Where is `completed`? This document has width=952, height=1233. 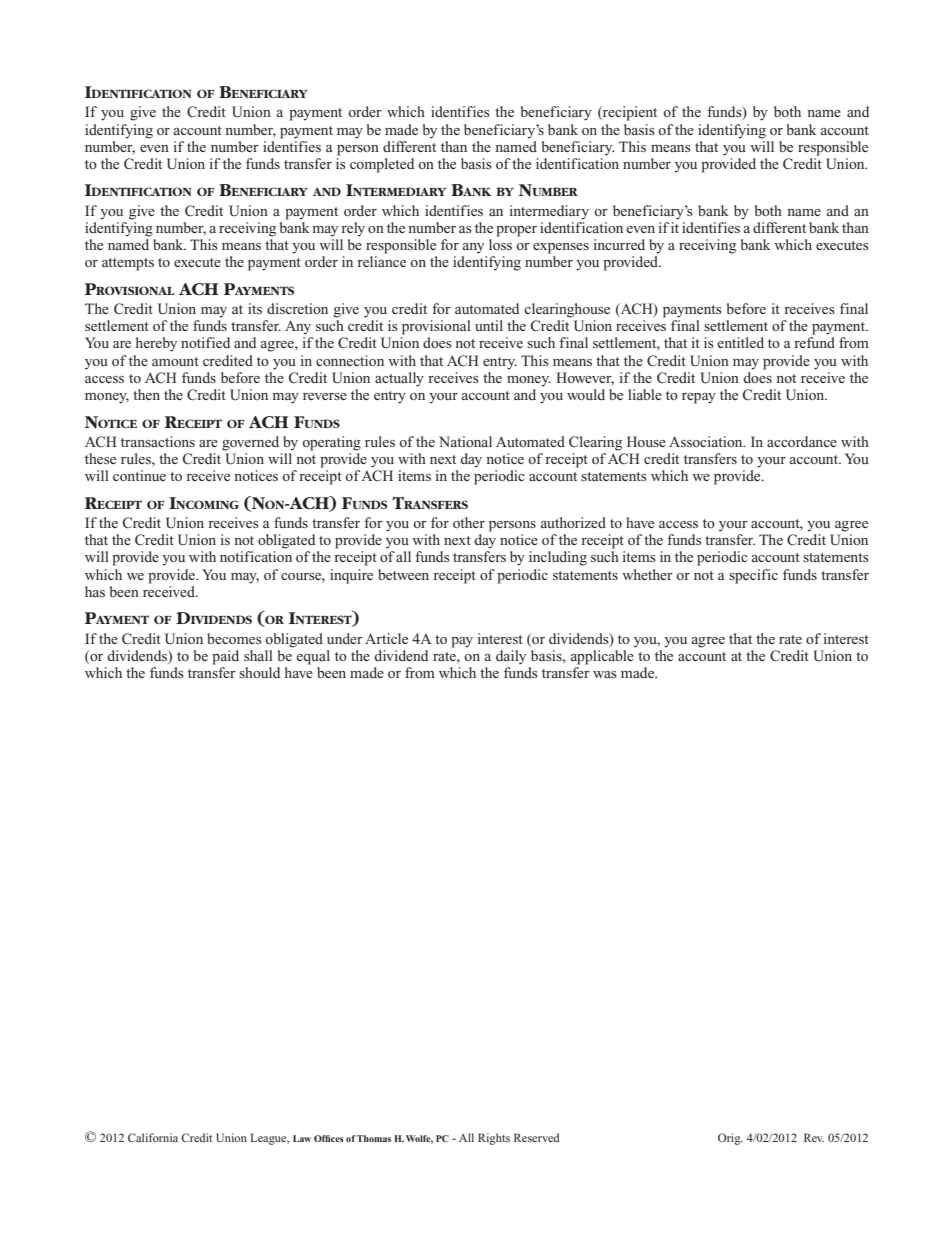
completed is located at coordinates (382, 165).
